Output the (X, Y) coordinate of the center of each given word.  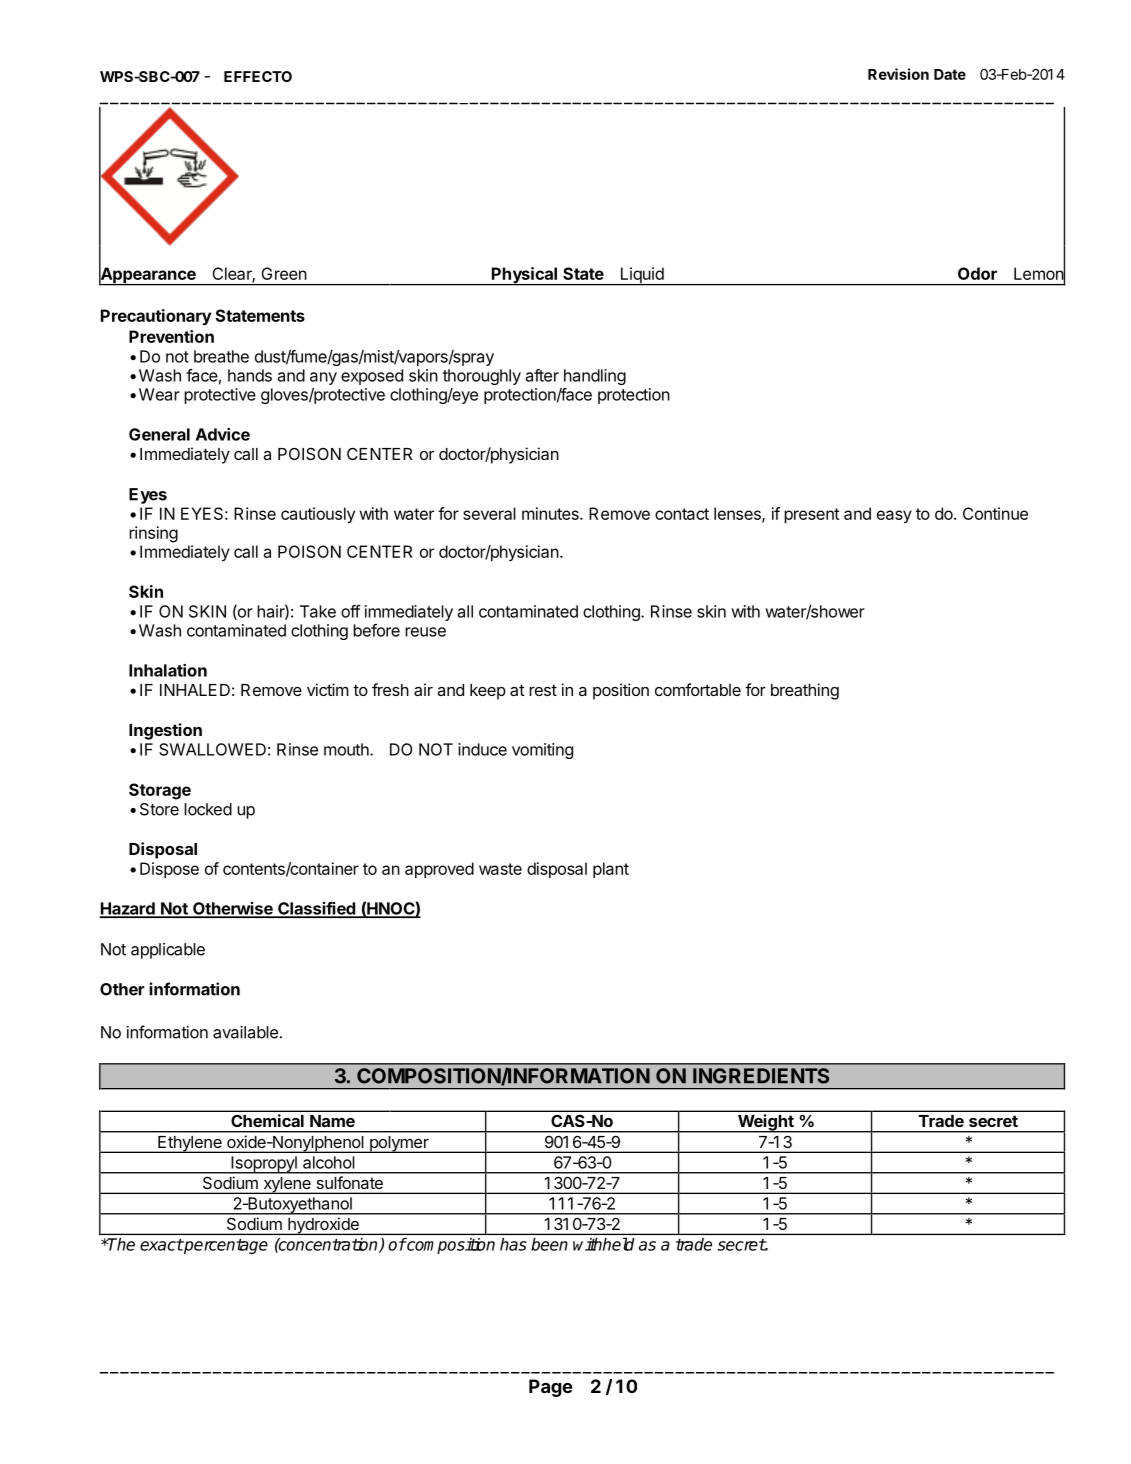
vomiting (542, 751)
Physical (524, 276)
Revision (898, 74)
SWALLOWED (212, 749)
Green (284, 273)
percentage (225, 1246)
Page (550, 1388)
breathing (805, 691)
